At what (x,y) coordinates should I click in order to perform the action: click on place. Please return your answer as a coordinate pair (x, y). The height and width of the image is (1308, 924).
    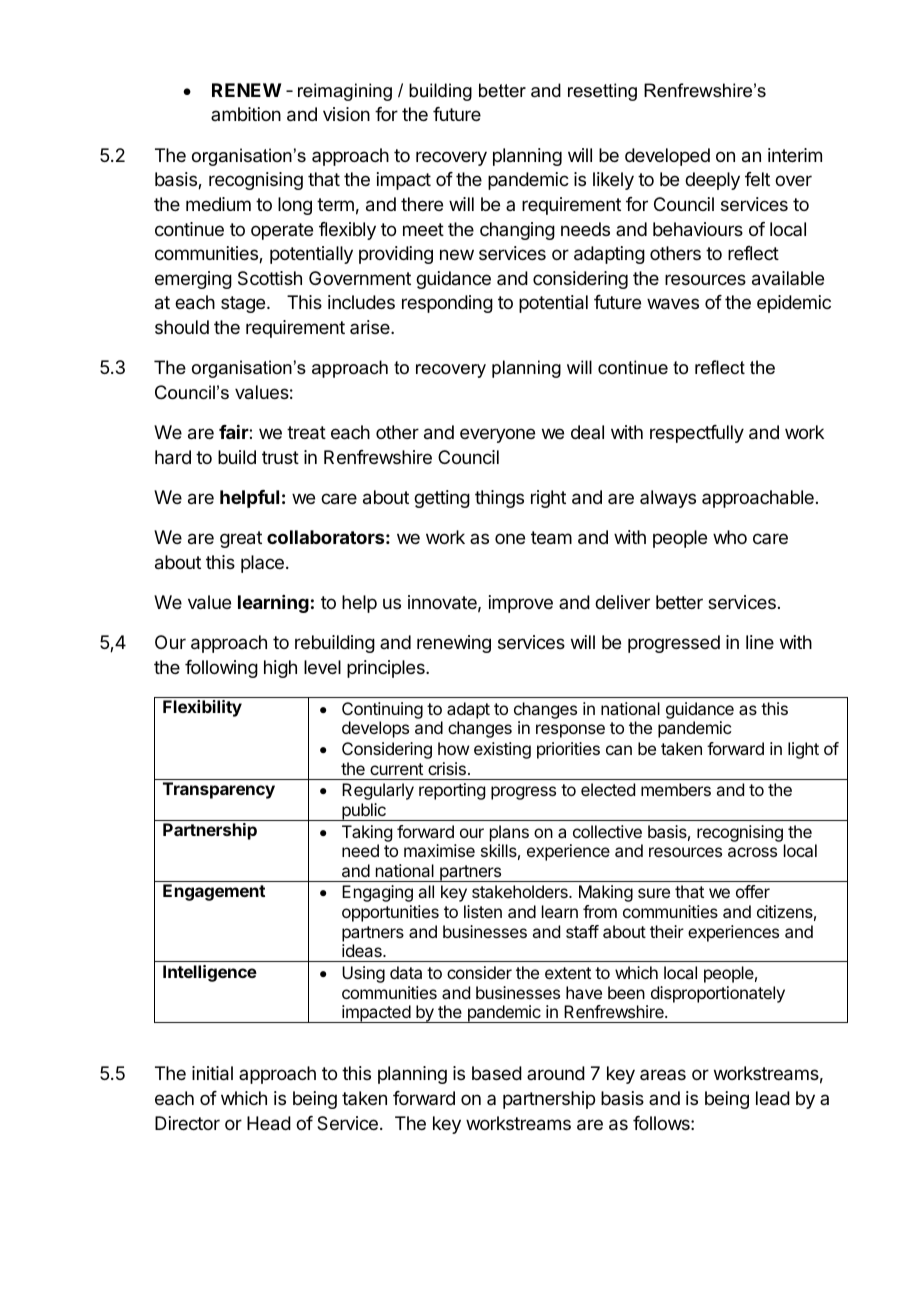
    Looking at the image, I should click on (262, 564).
